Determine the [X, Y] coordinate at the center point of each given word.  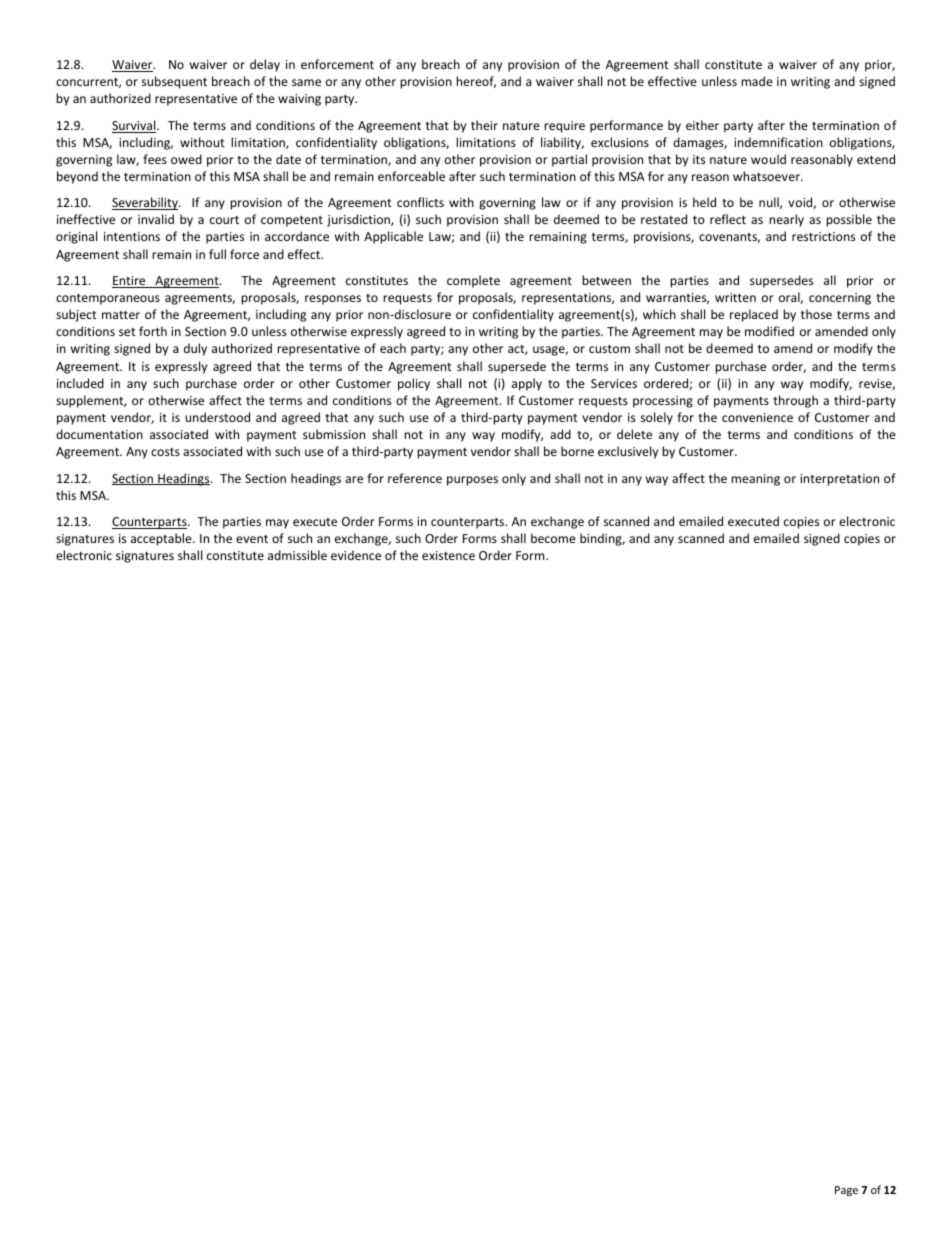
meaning [755, 480]
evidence [356, 555]
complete [473, 281]
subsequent [174, 82]
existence [448, 555]
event [252, 539]
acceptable [162, 539]
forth [153, 331]
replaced [754, 315]
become [553, 538]
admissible [297, 555]
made [757, 81]
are [354, 479]
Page [846, 1191]
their [484, 125]
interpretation [839, 480]
